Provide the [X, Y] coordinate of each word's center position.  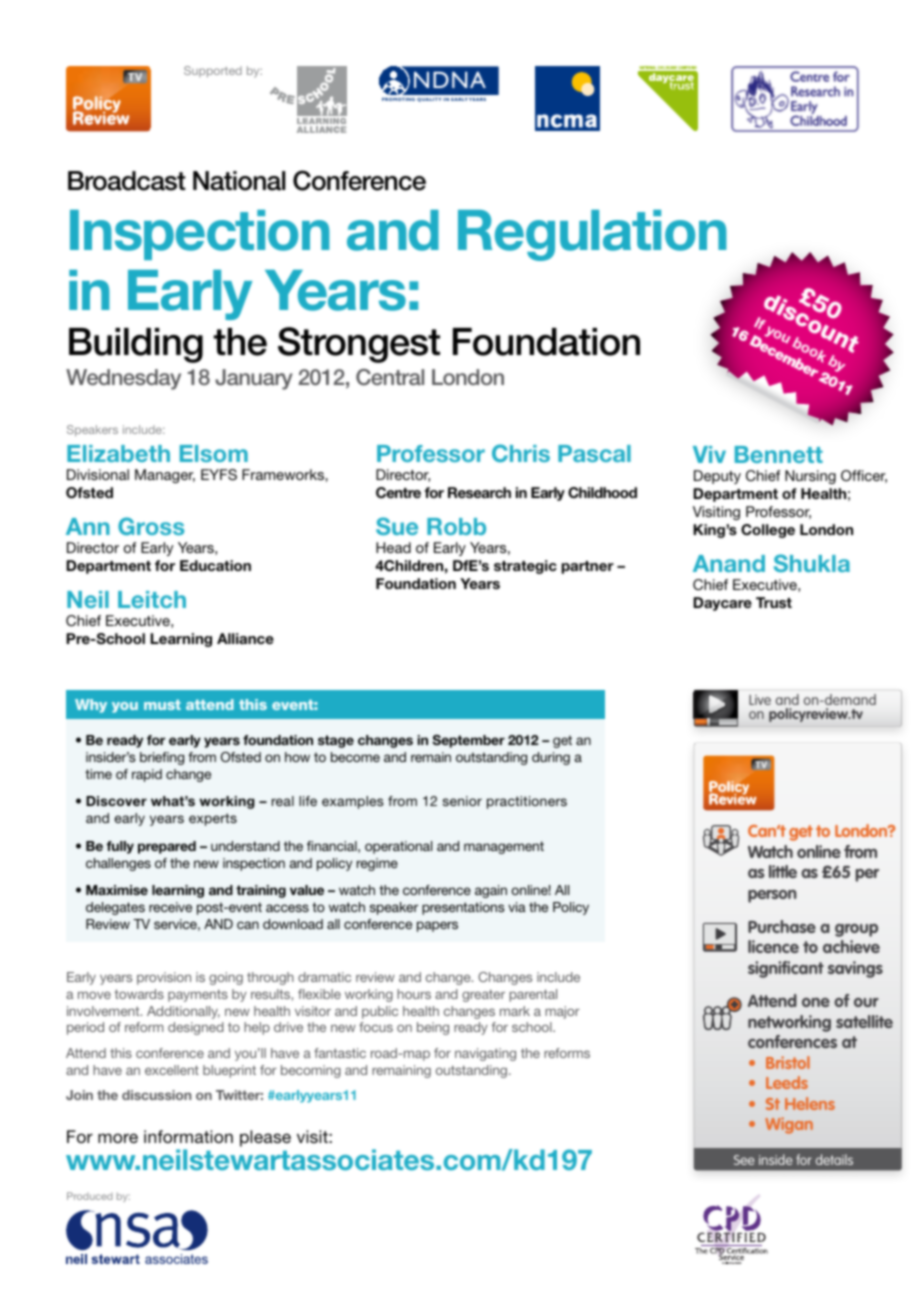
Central [390, 377]
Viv [709, 454]
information [188, 1136]
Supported [213, 71]
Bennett [779, 454]
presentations [463, 908]
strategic [525, 567]
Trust [774, 602]
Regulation [592, 235]
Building [136, 345]
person [772, 896]
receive [170, 907]
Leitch [152, 599]
